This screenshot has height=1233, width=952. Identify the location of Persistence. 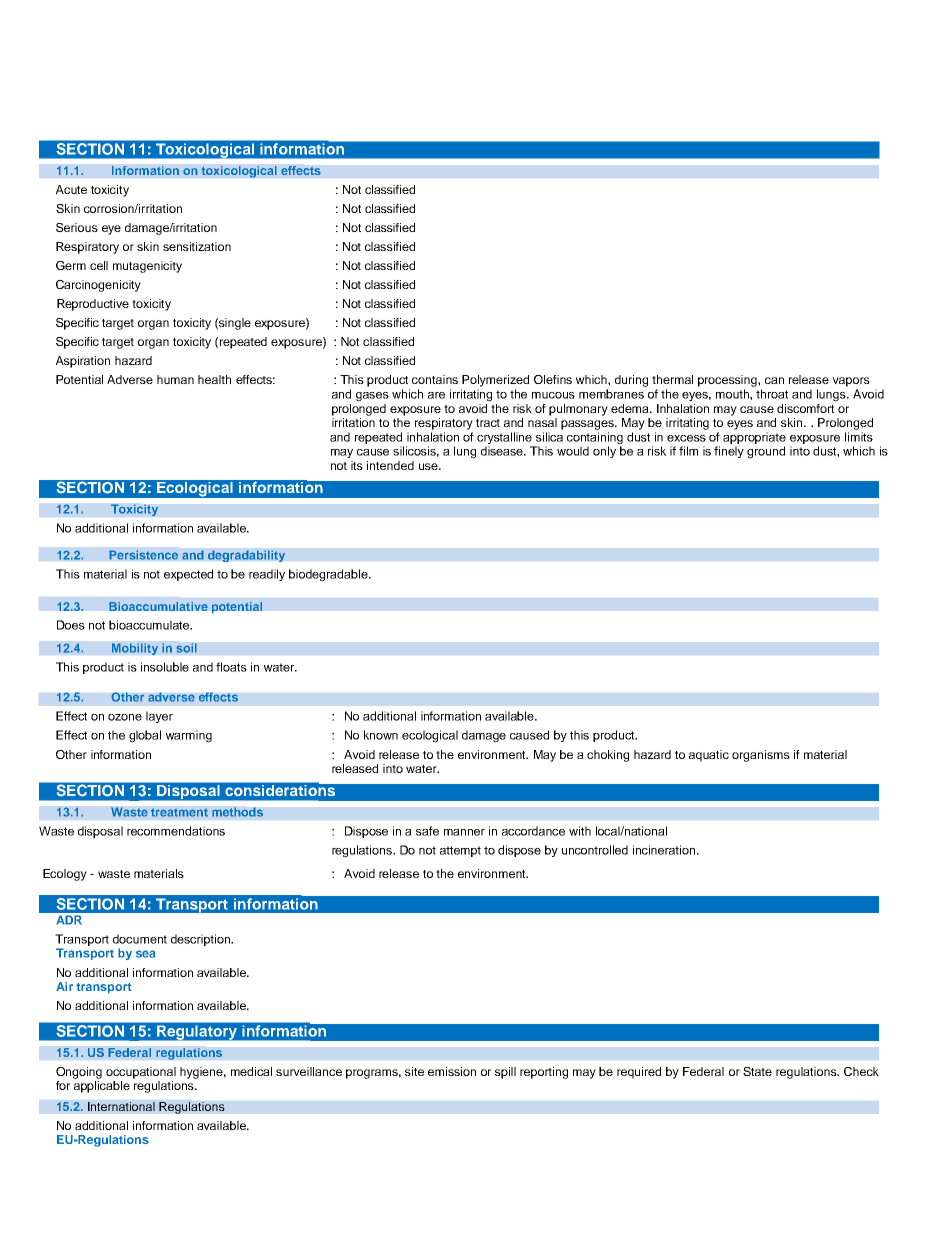
(143, 555).
